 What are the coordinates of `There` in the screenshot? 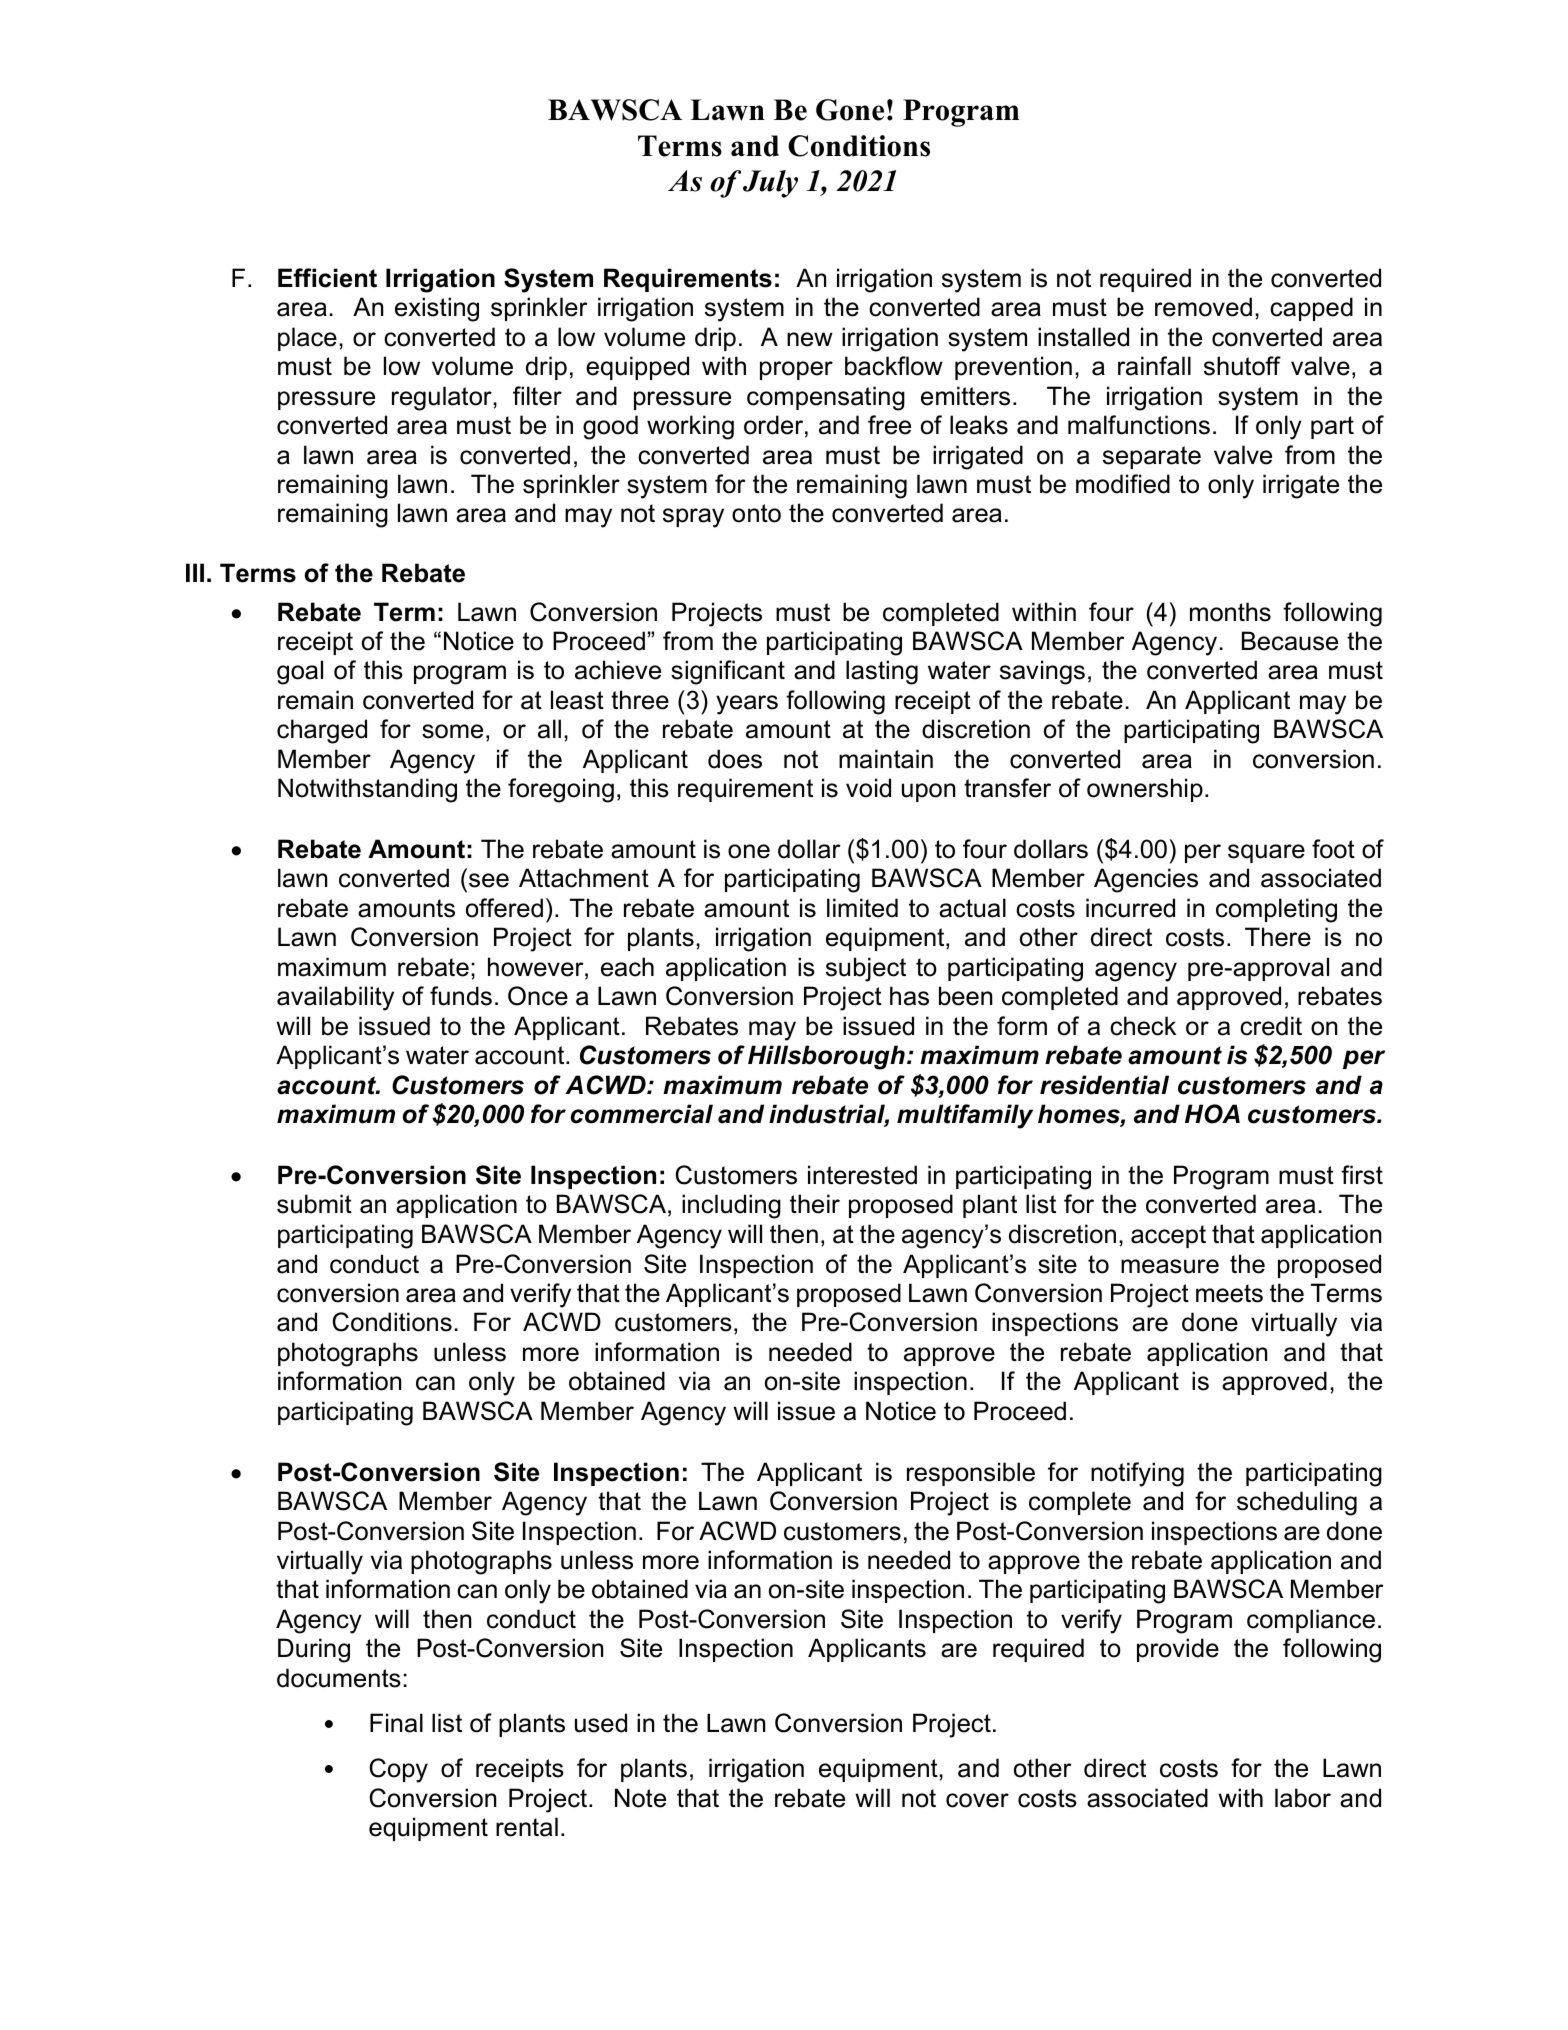 It's located at (1278, 937).
